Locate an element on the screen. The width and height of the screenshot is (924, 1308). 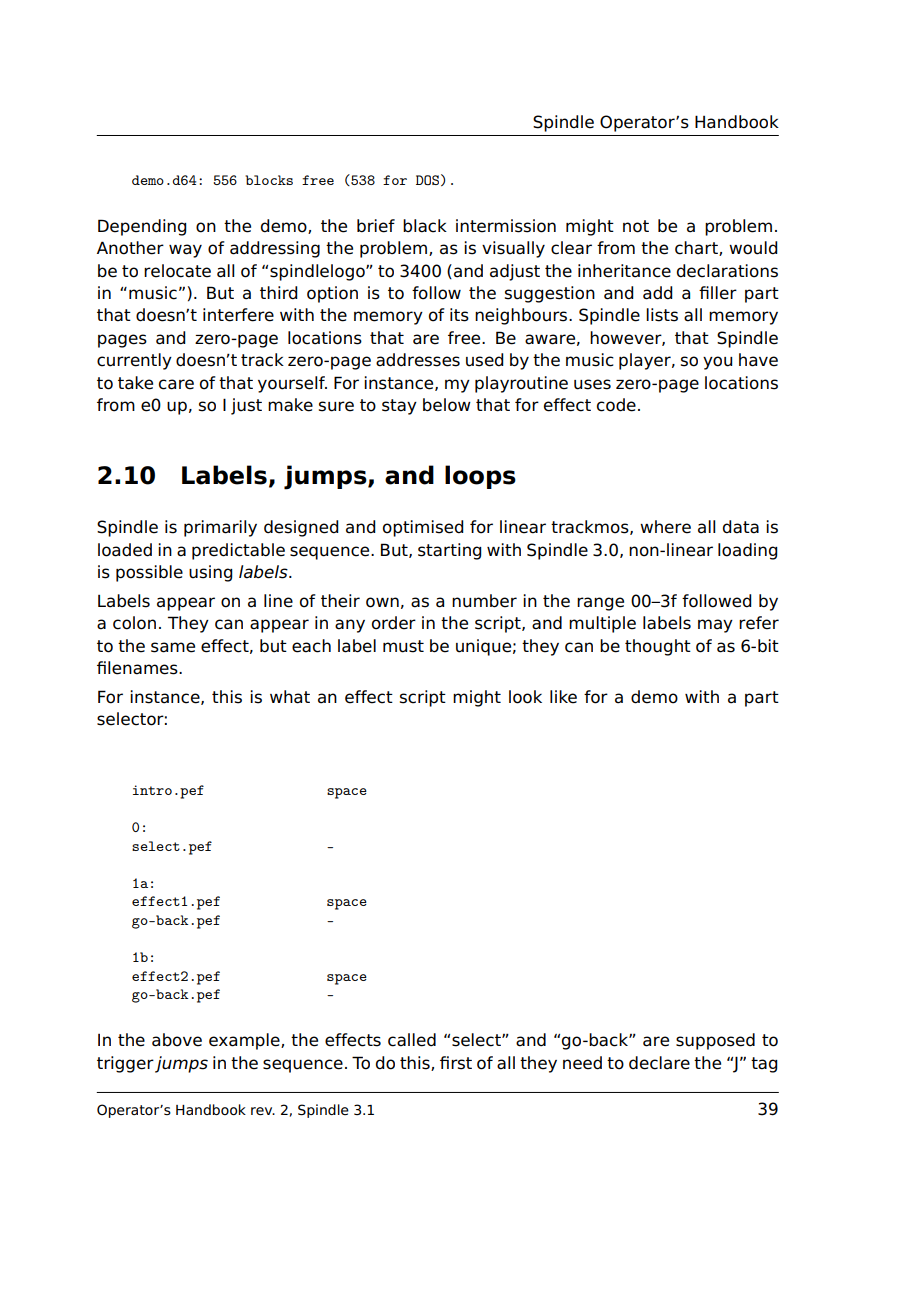
above is located at coordinates (177, 1040).
